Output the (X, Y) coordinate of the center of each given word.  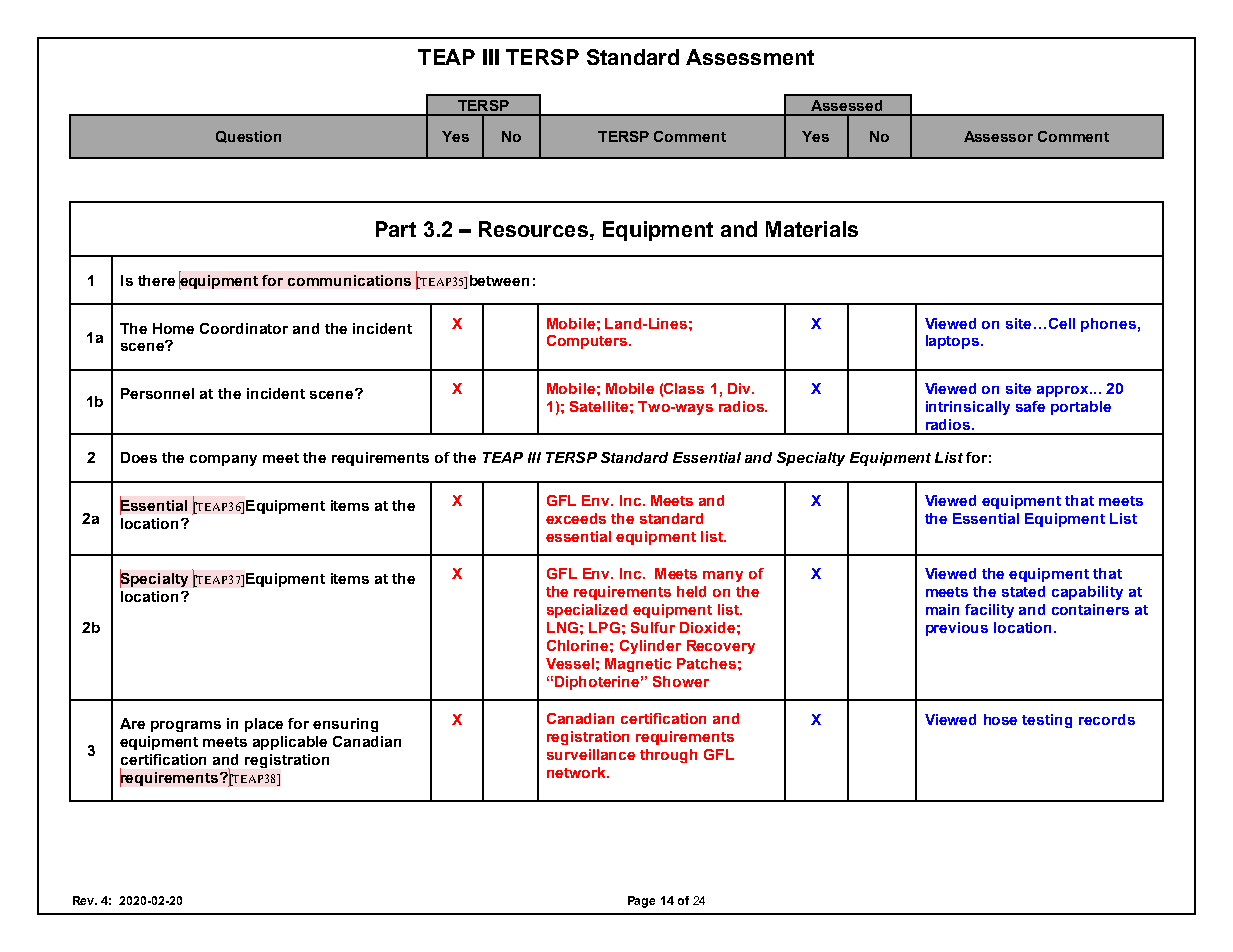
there (156, 280)
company (223, 460)
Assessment (750, 57)
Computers (588, 342)
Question (248, 137)
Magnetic (638, 665)
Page (641, 902)
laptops (954, 342)
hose (1000, 719)
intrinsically (968, 408)
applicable (290, 743)
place (264, 725)
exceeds (576, 518)
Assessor (998, 136)
